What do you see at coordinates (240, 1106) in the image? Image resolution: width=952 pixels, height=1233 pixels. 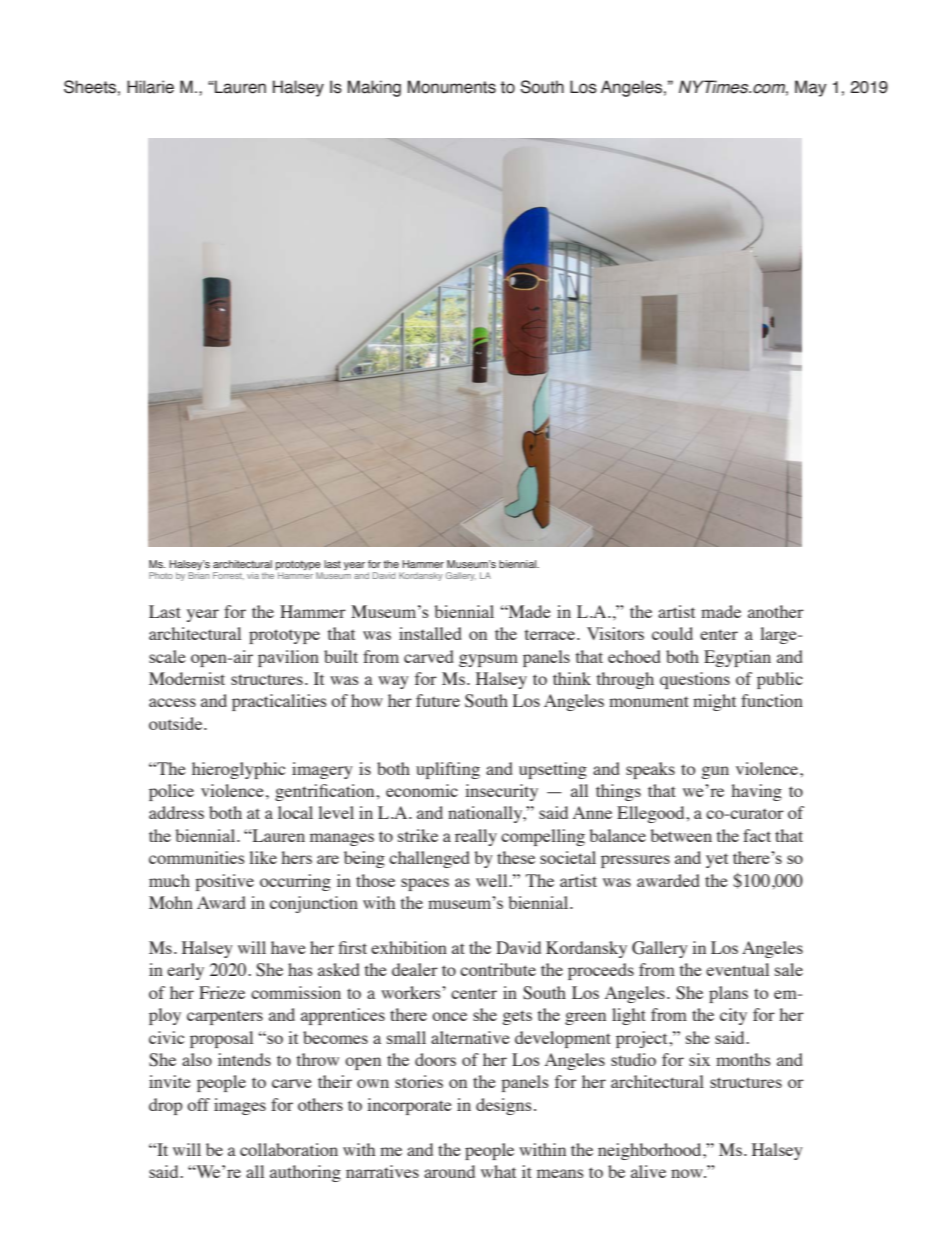 I see `images` at bounding box center [240, 1106].
